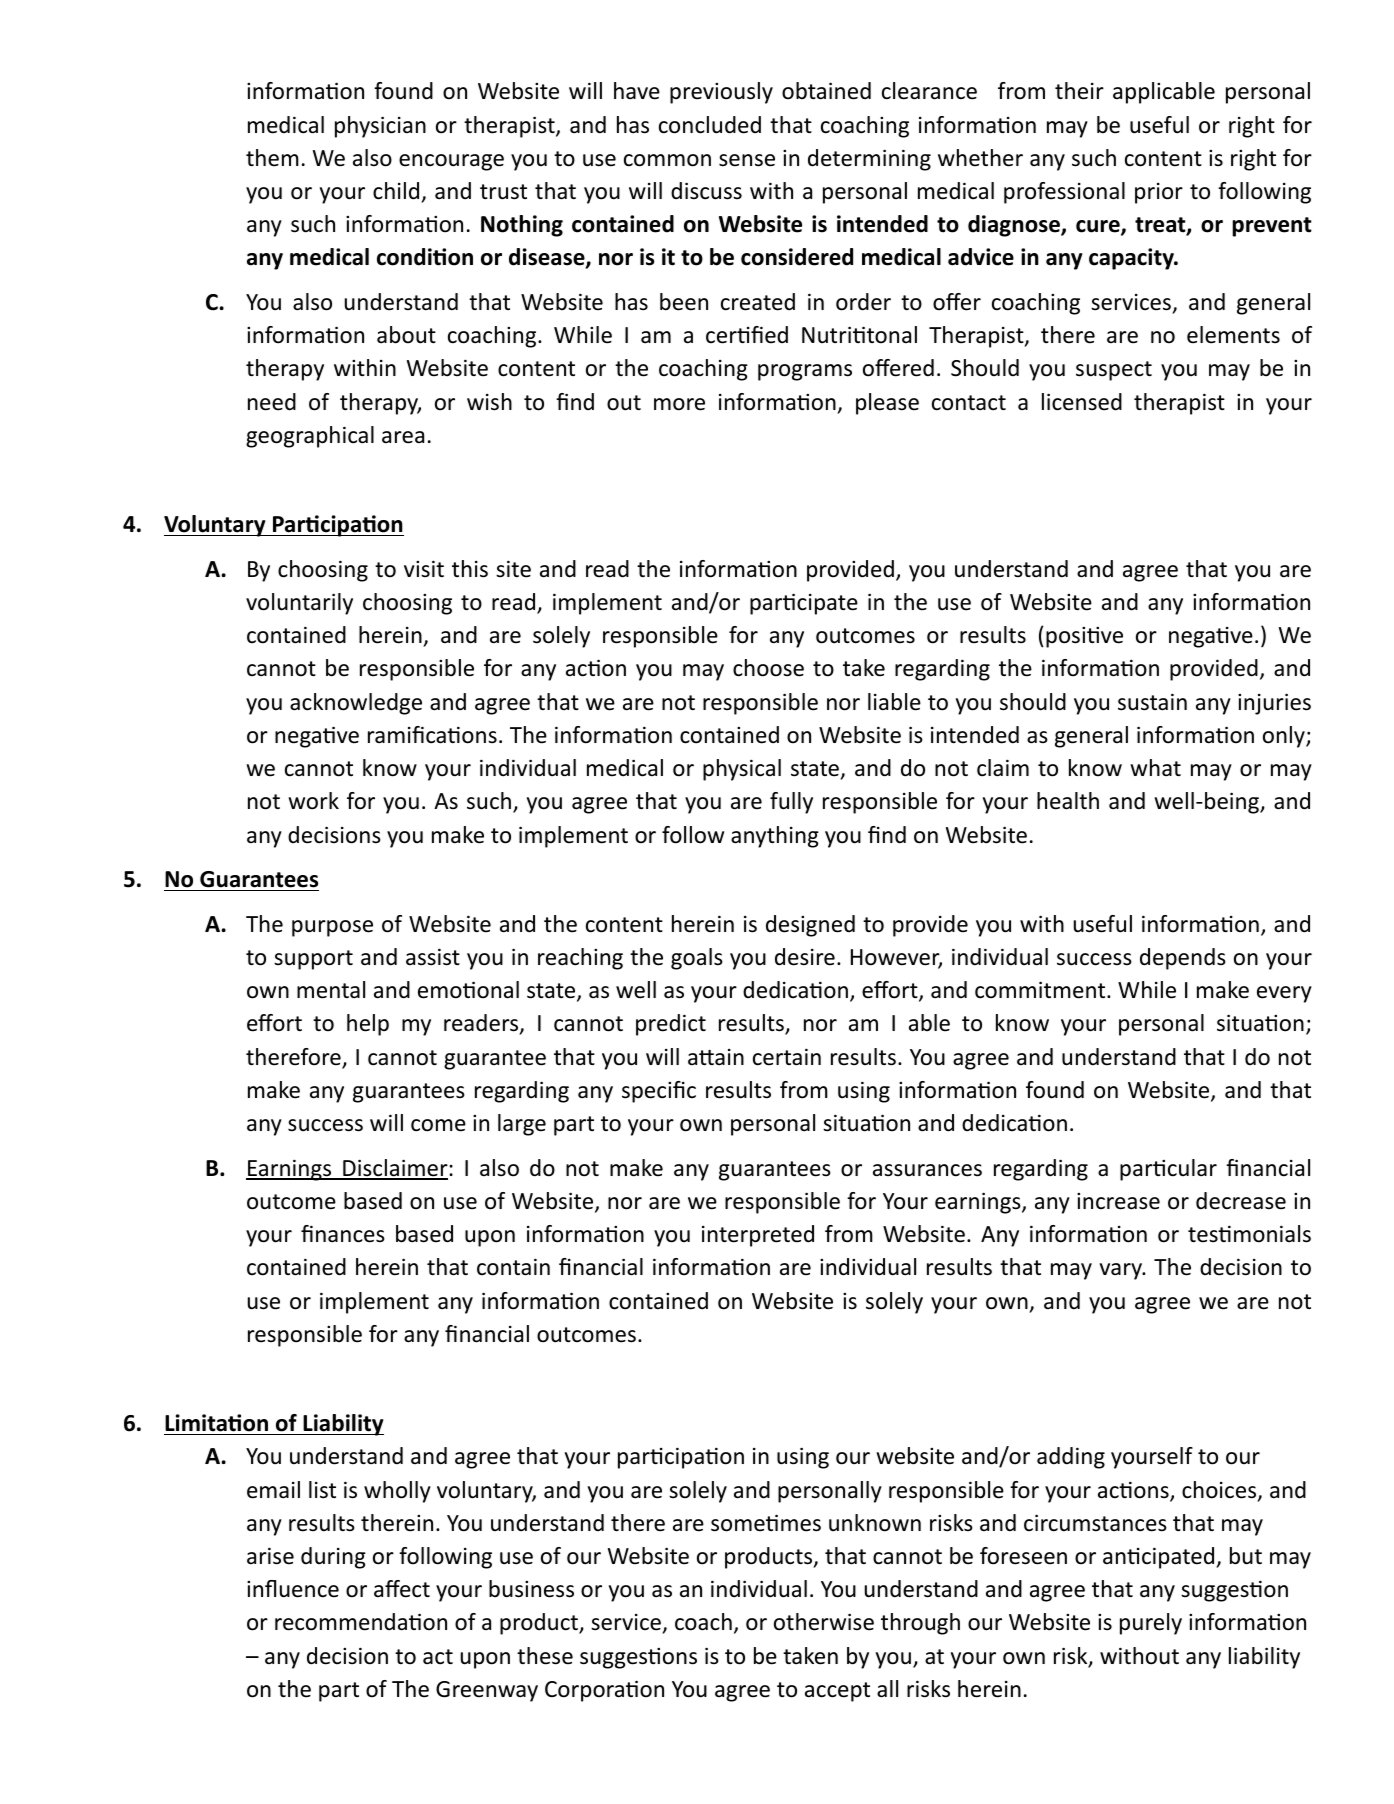  Describe the element at coordinates (824, 1622) in the document. I see `otherwise` at that location.
